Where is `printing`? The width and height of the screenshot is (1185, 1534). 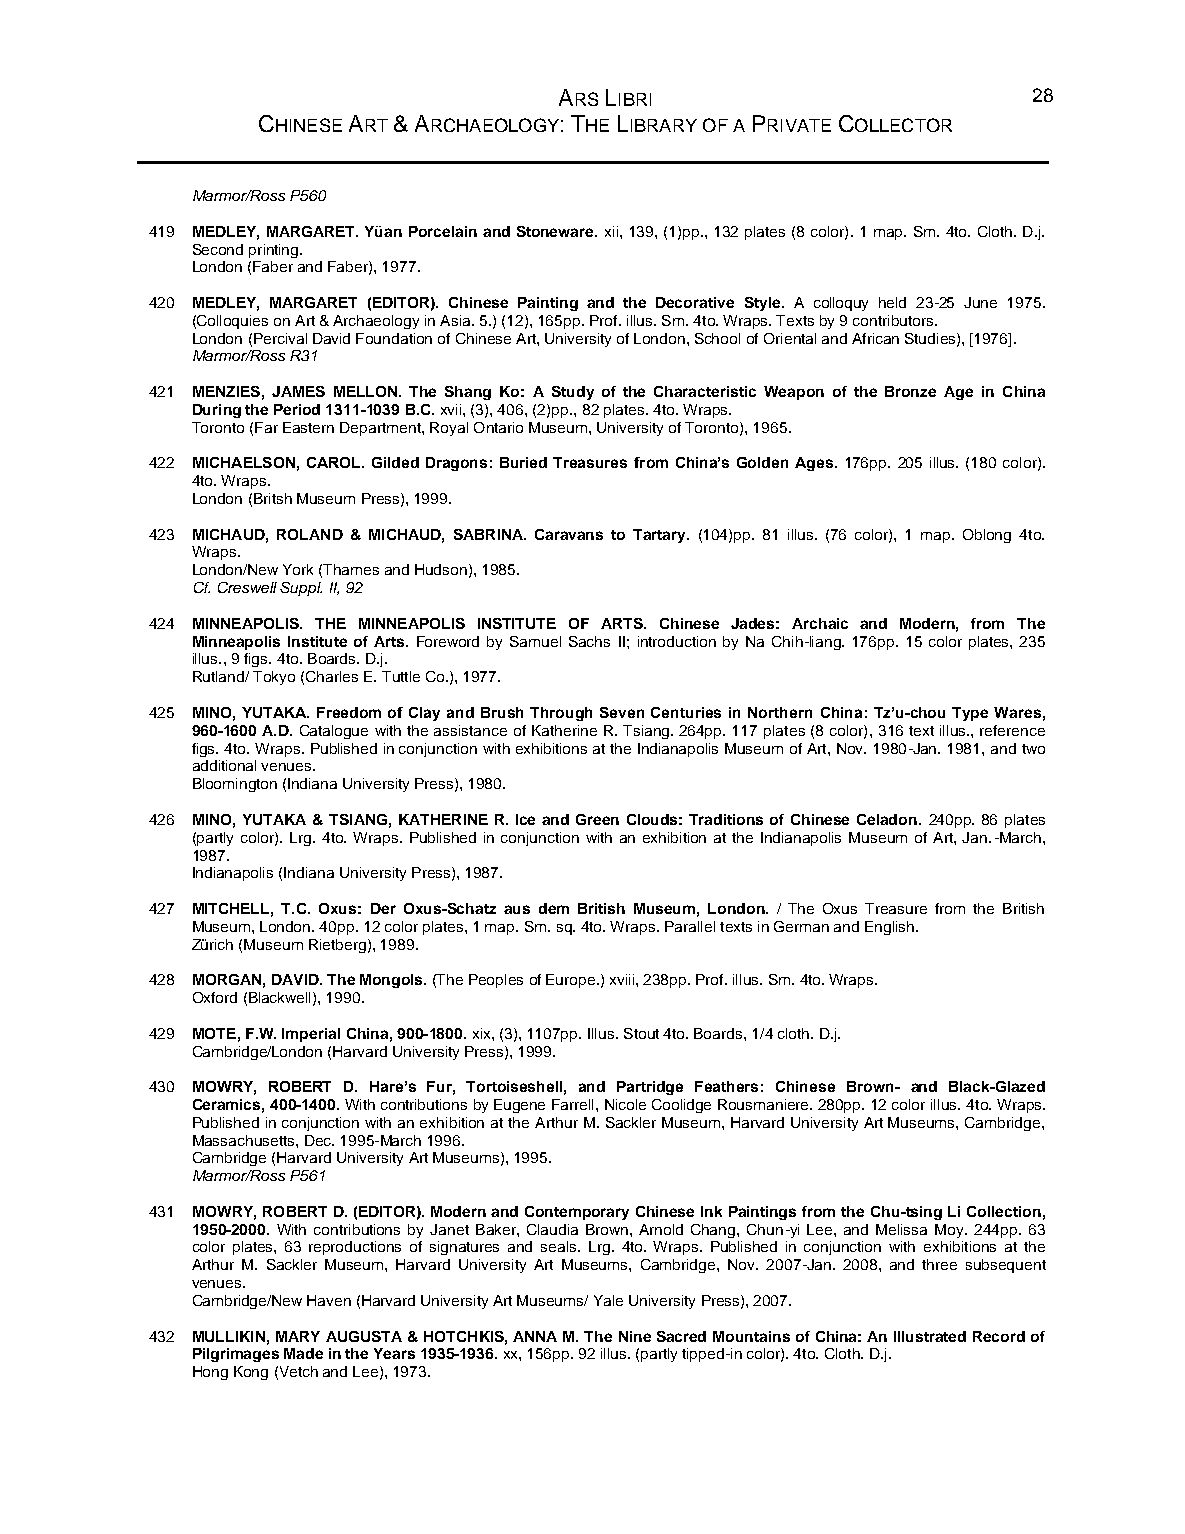
printing is located at coordinates (275, 251).
